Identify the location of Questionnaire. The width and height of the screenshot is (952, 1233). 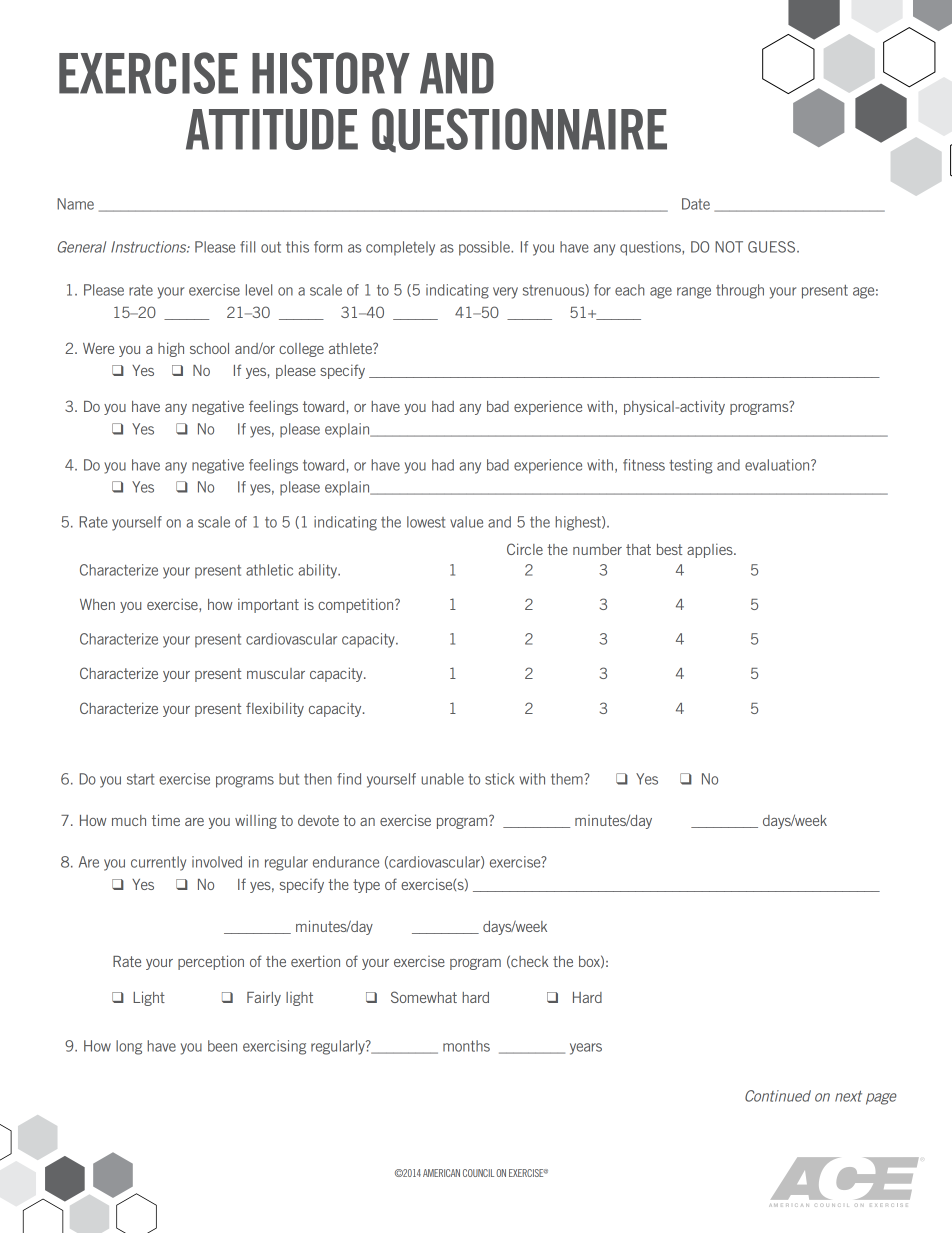
(519, 130).
